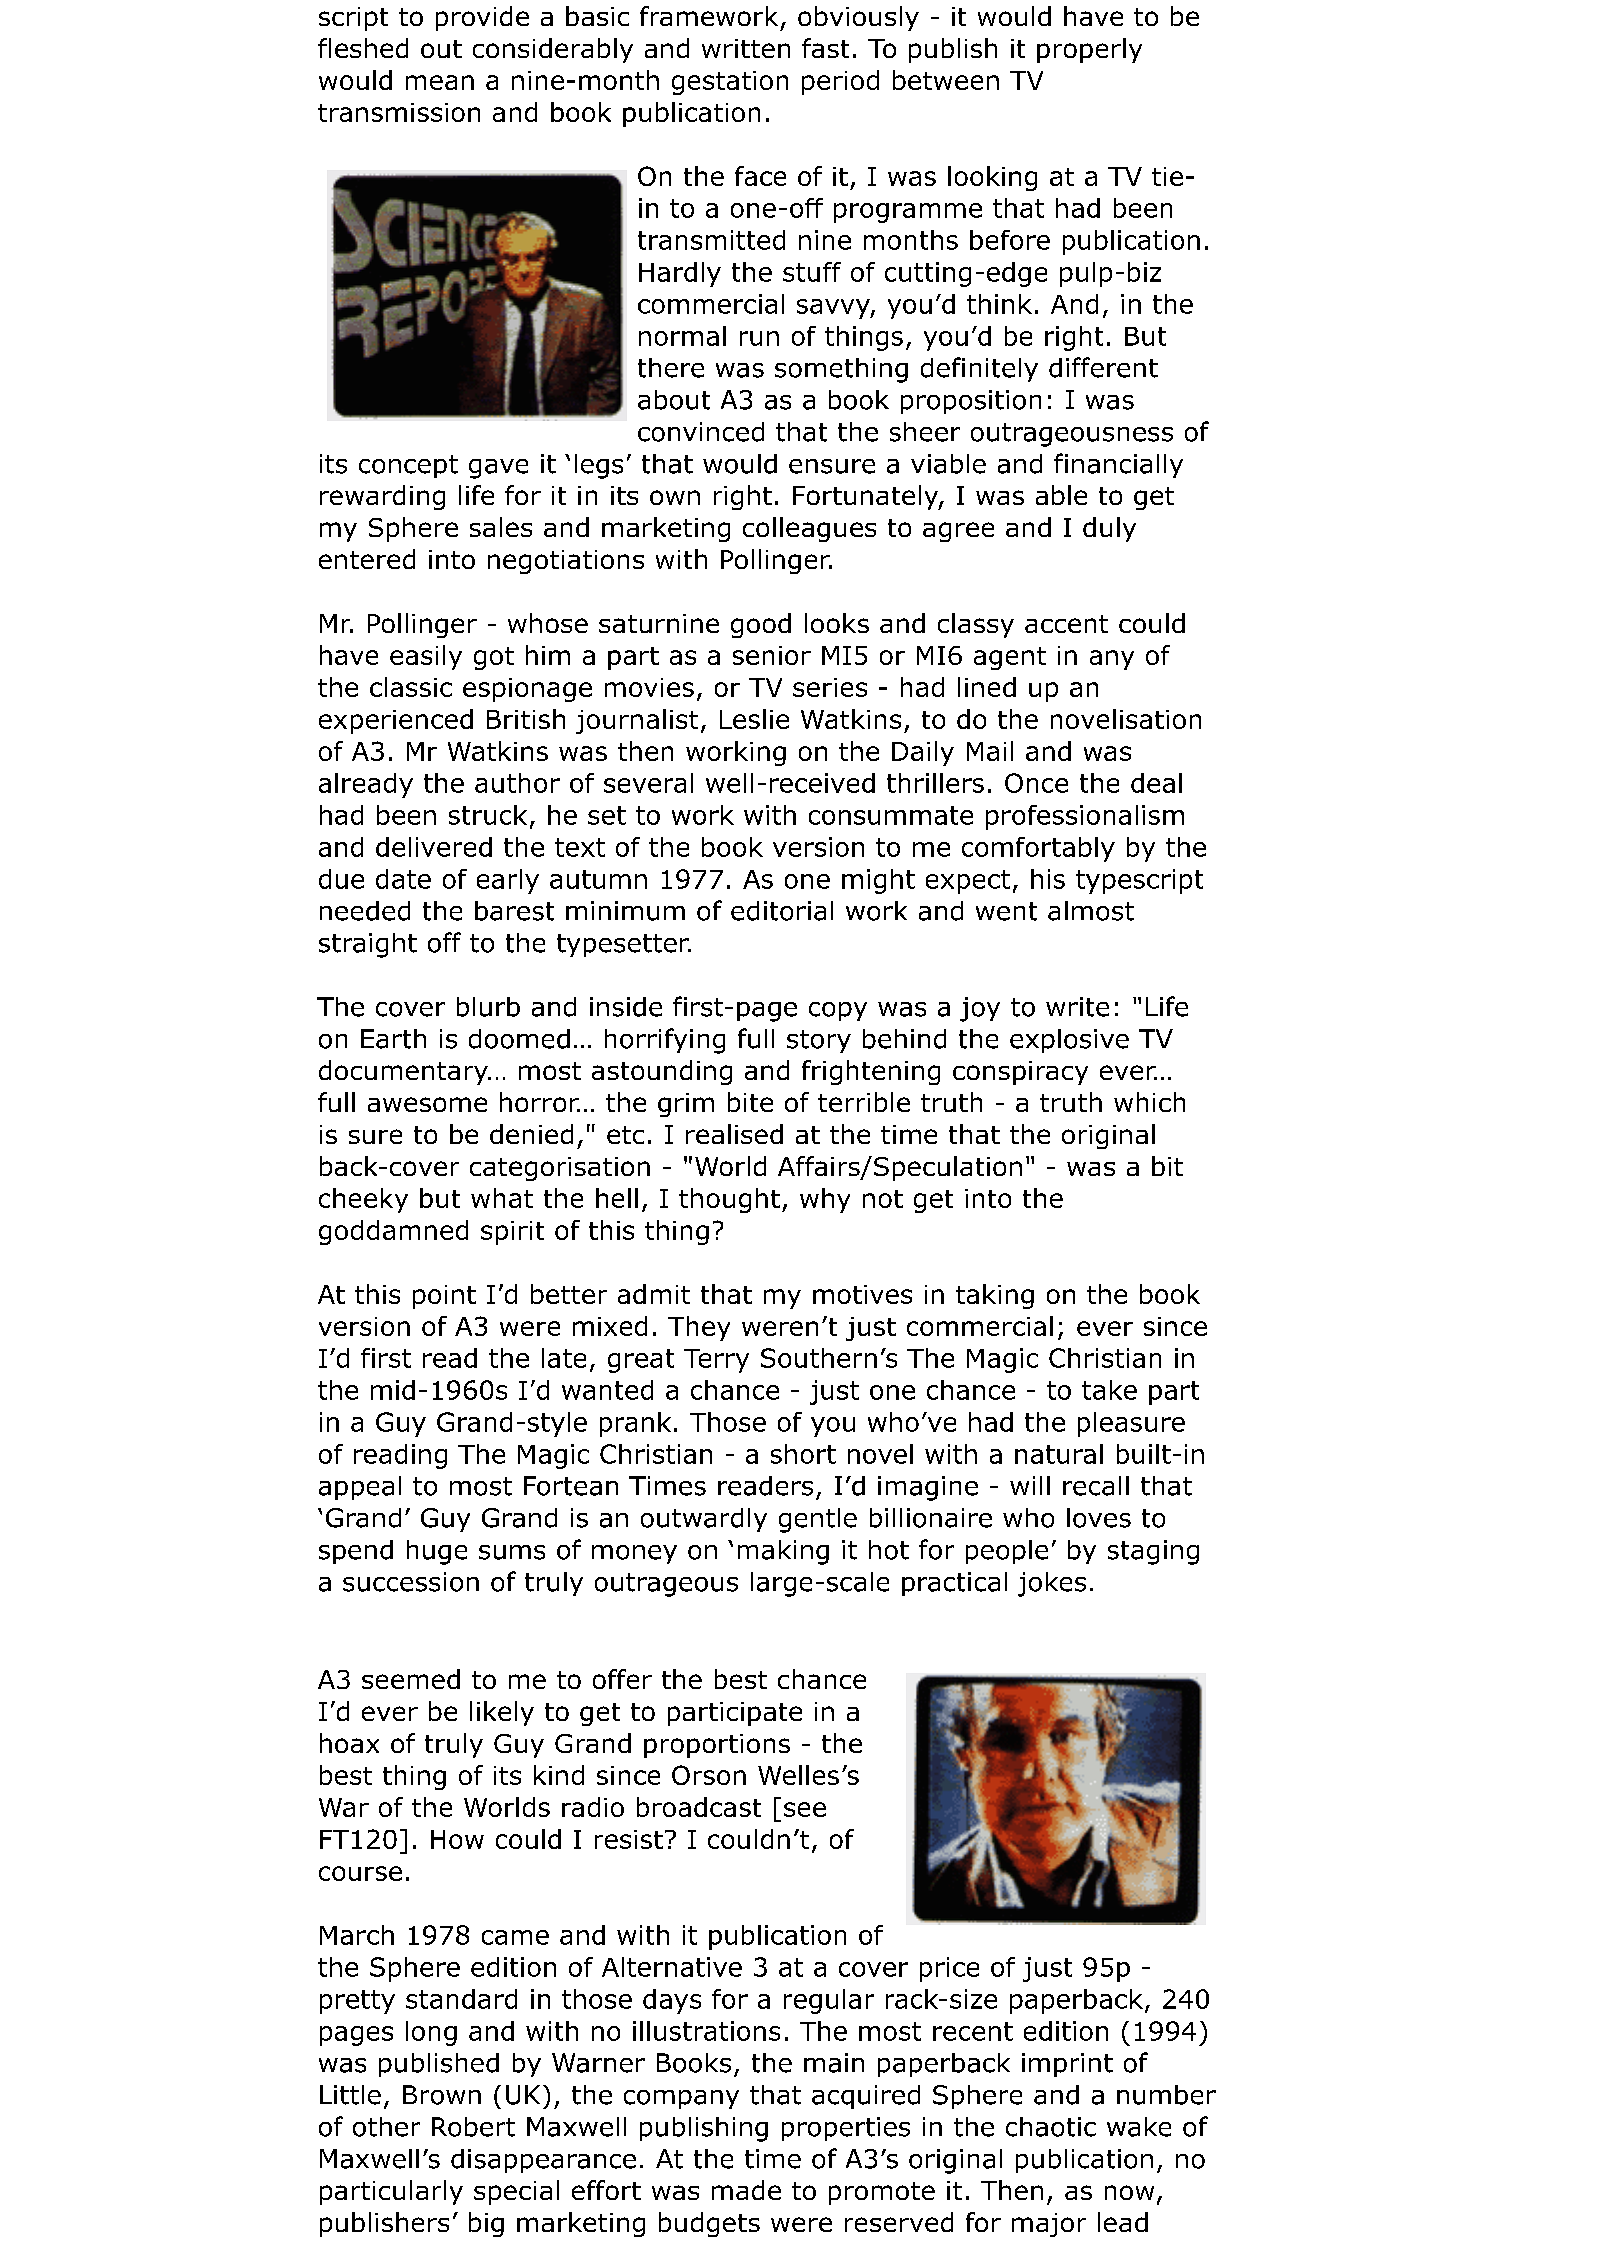  Describe the element at coordinates (783, 1552) in the screenshot. I see `making` at that location.
